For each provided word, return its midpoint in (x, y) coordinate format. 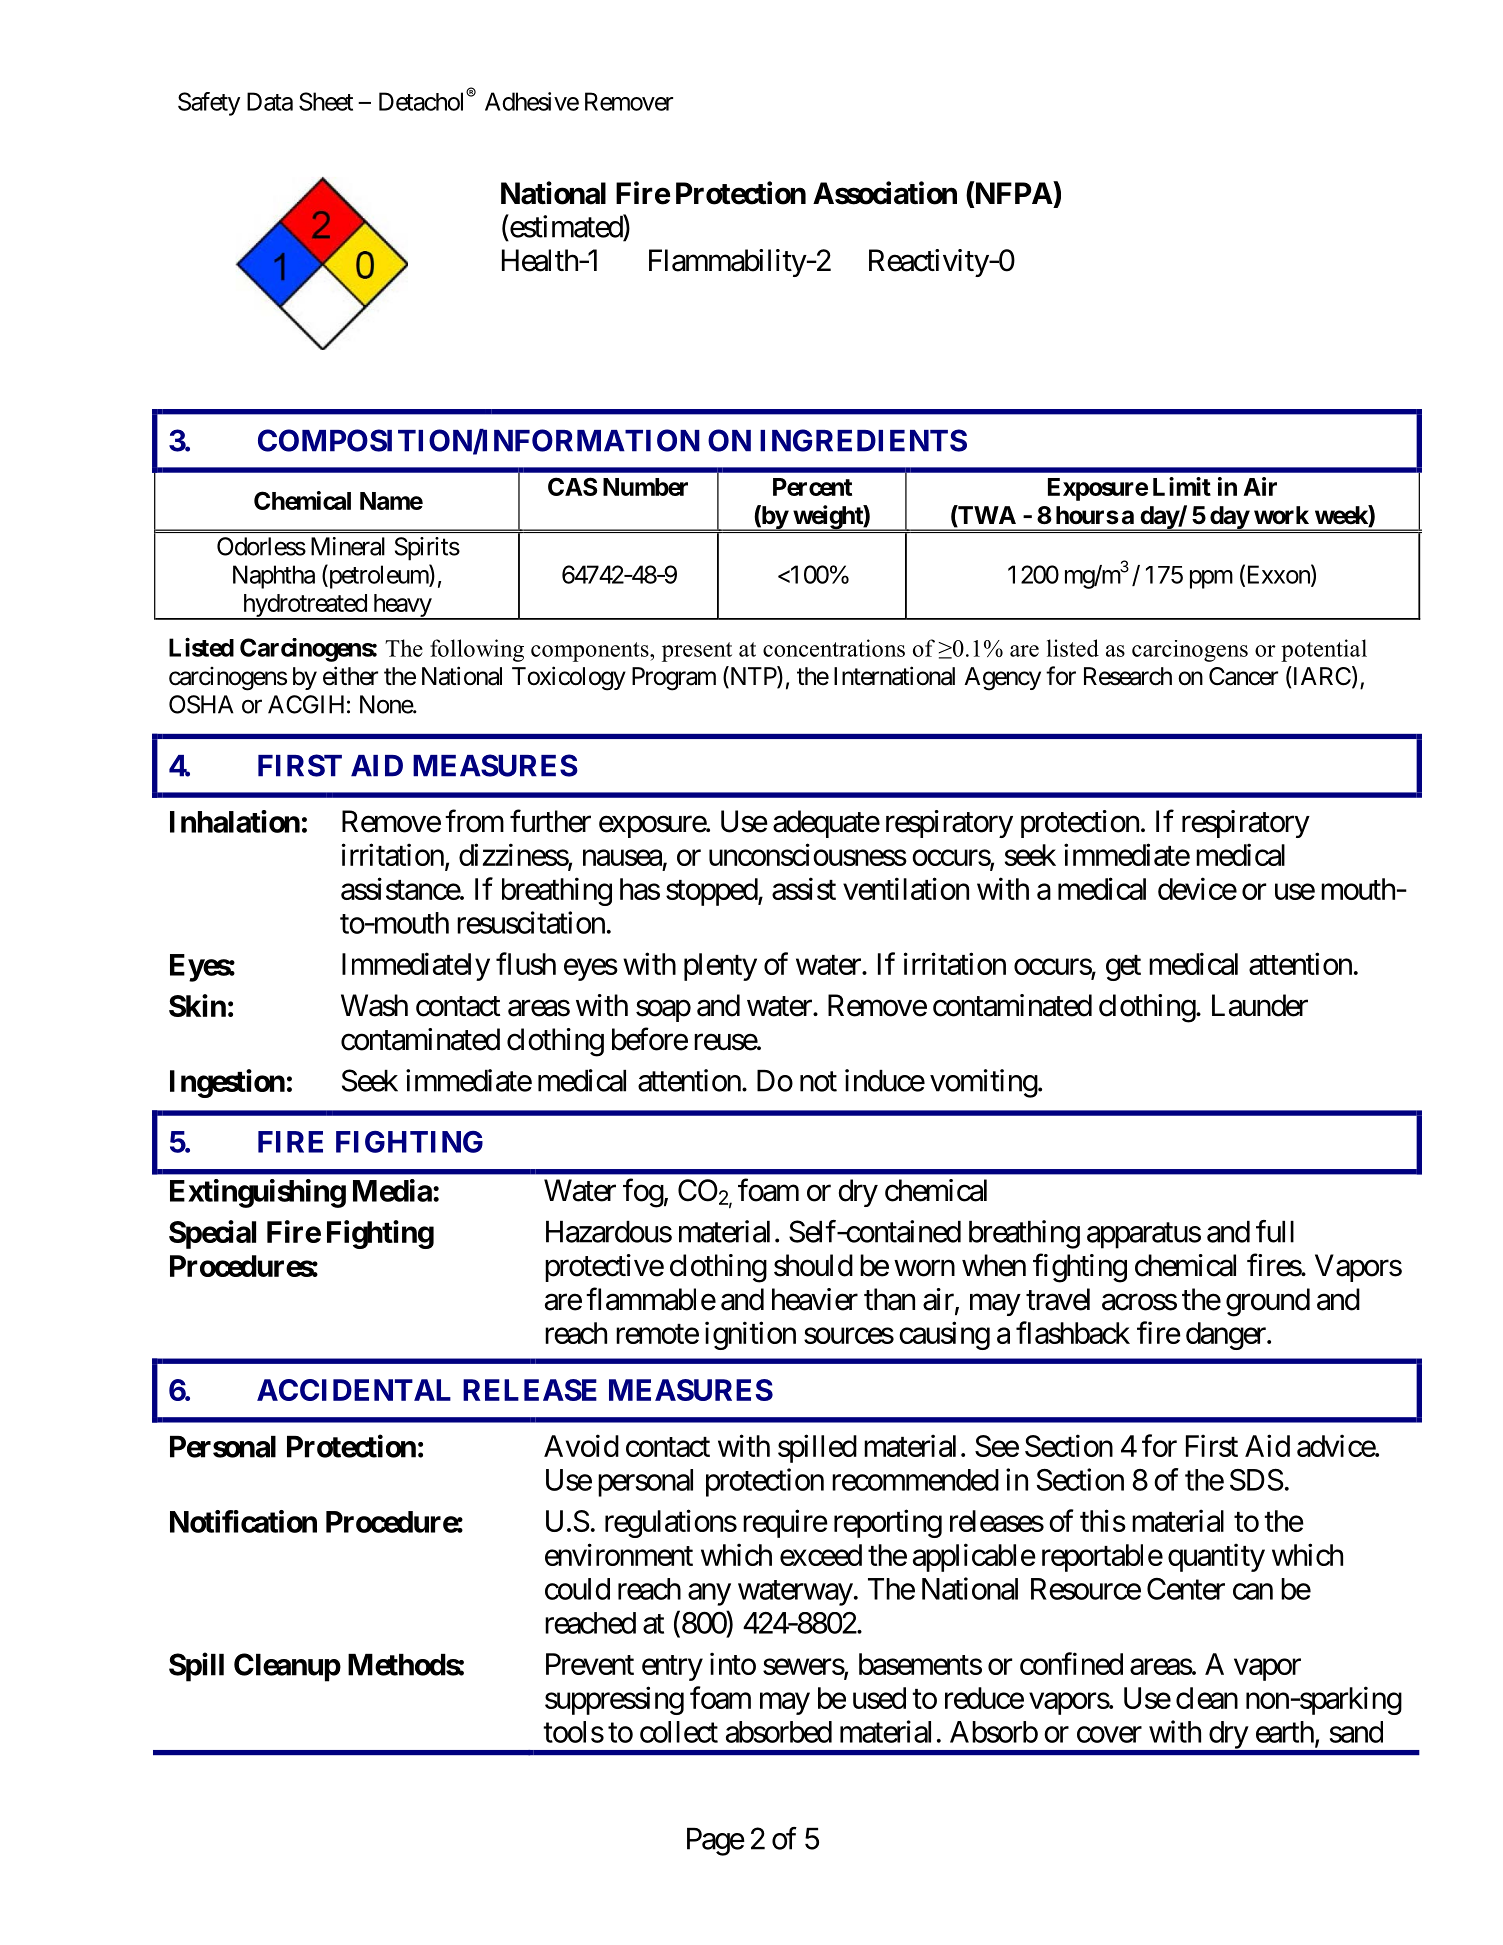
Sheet (326, 101)
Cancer (1243, 676)
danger (1226, 1336)
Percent (812, 487)
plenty (720, 967)
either (350, 676)
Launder (1260, 1005)
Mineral (348, 546)
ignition (750, 1335)
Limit (1182, 486)
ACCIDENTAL (354, 1390)
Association (885, 193)
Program (674, 679)
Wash (374, 1005)
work (1281, 515)
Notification (243, 1521)
